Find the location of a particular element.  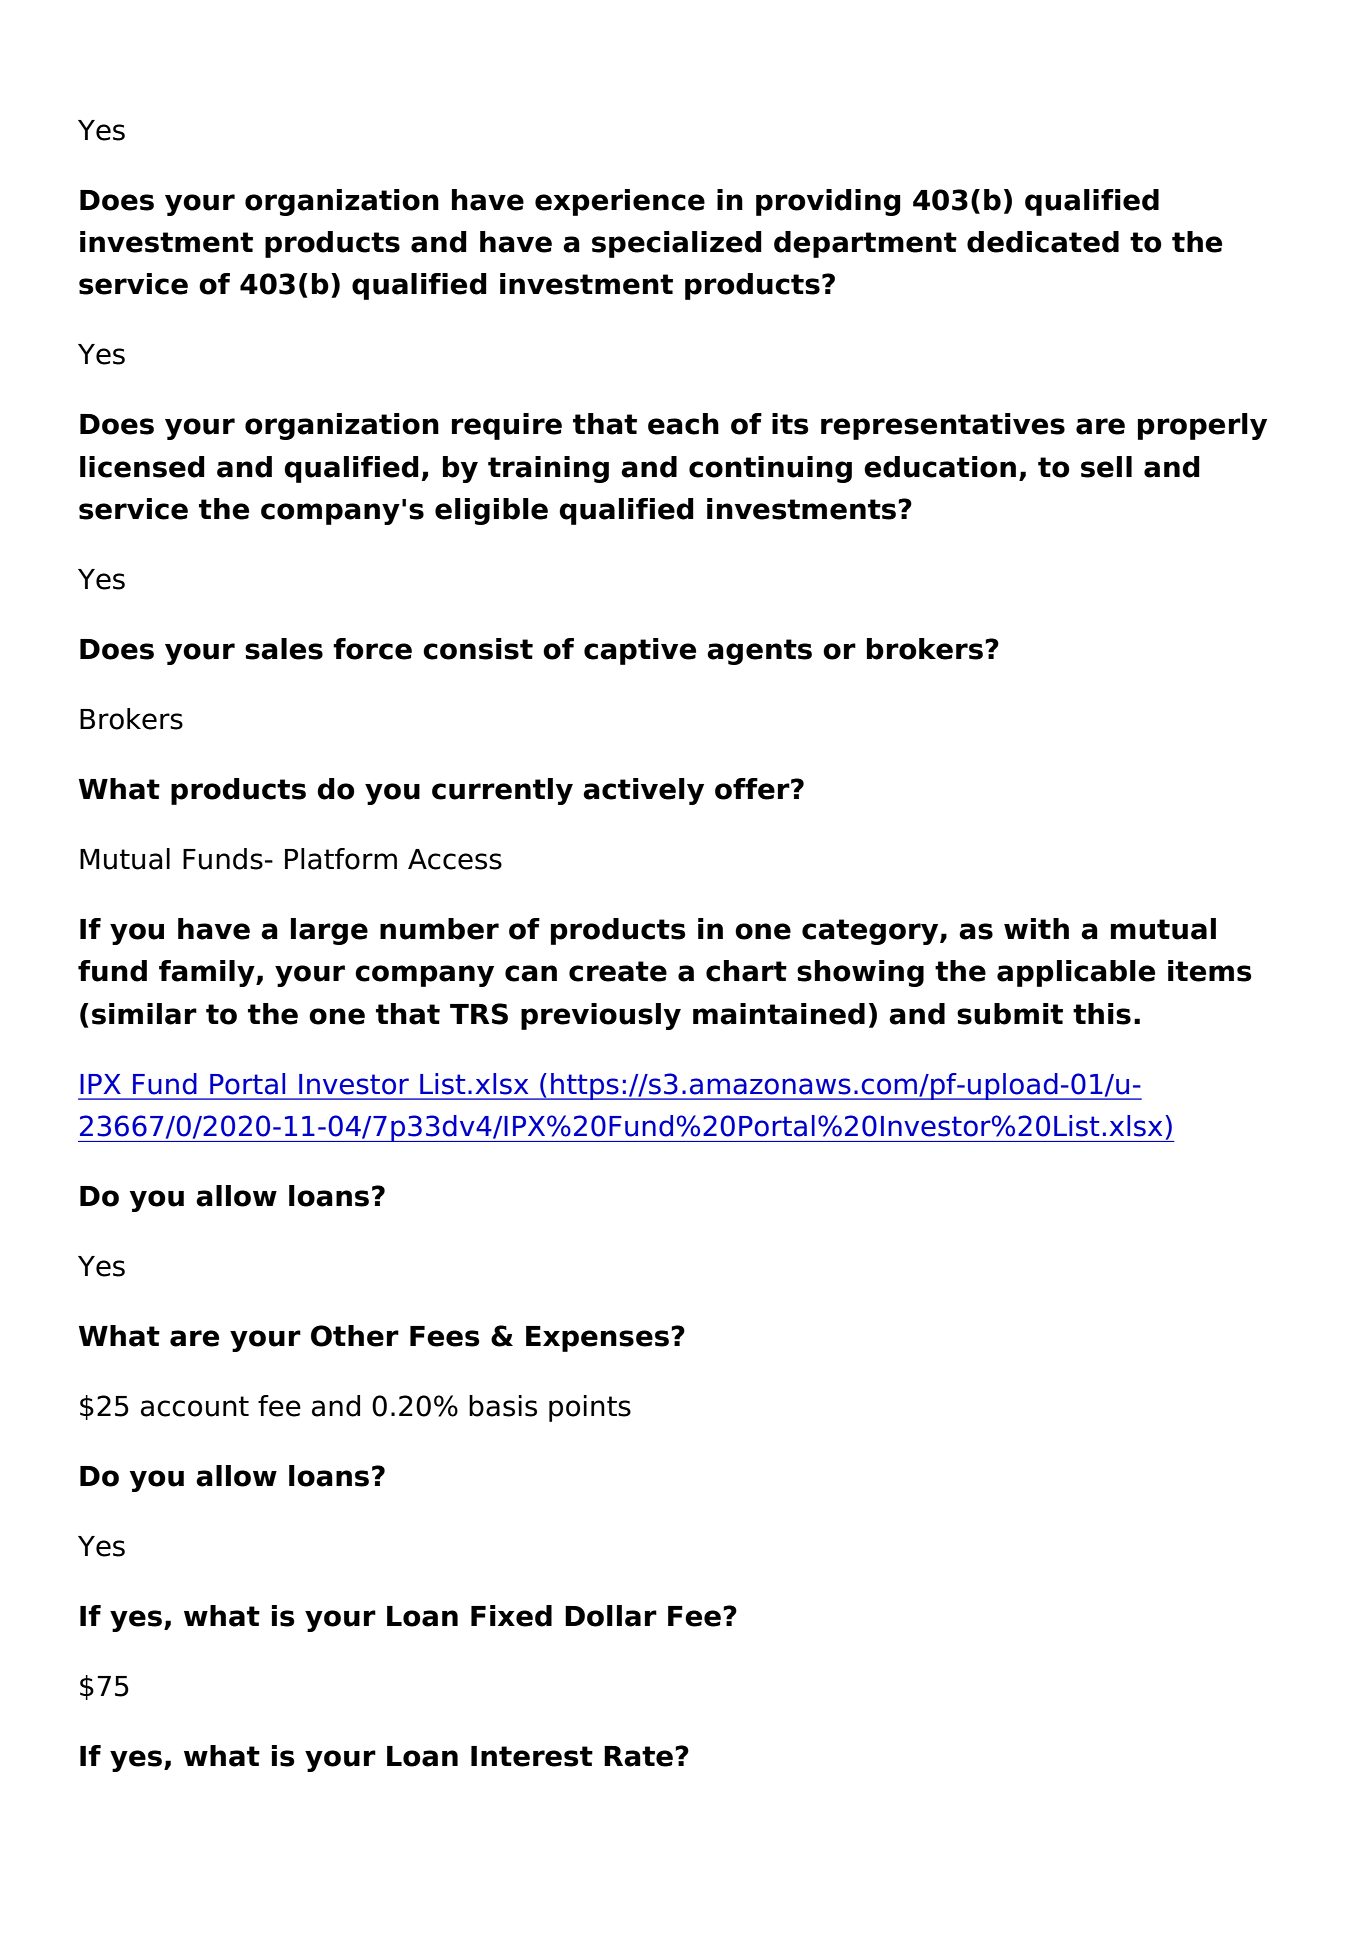

licensed is located at coordinates (142, 467).
